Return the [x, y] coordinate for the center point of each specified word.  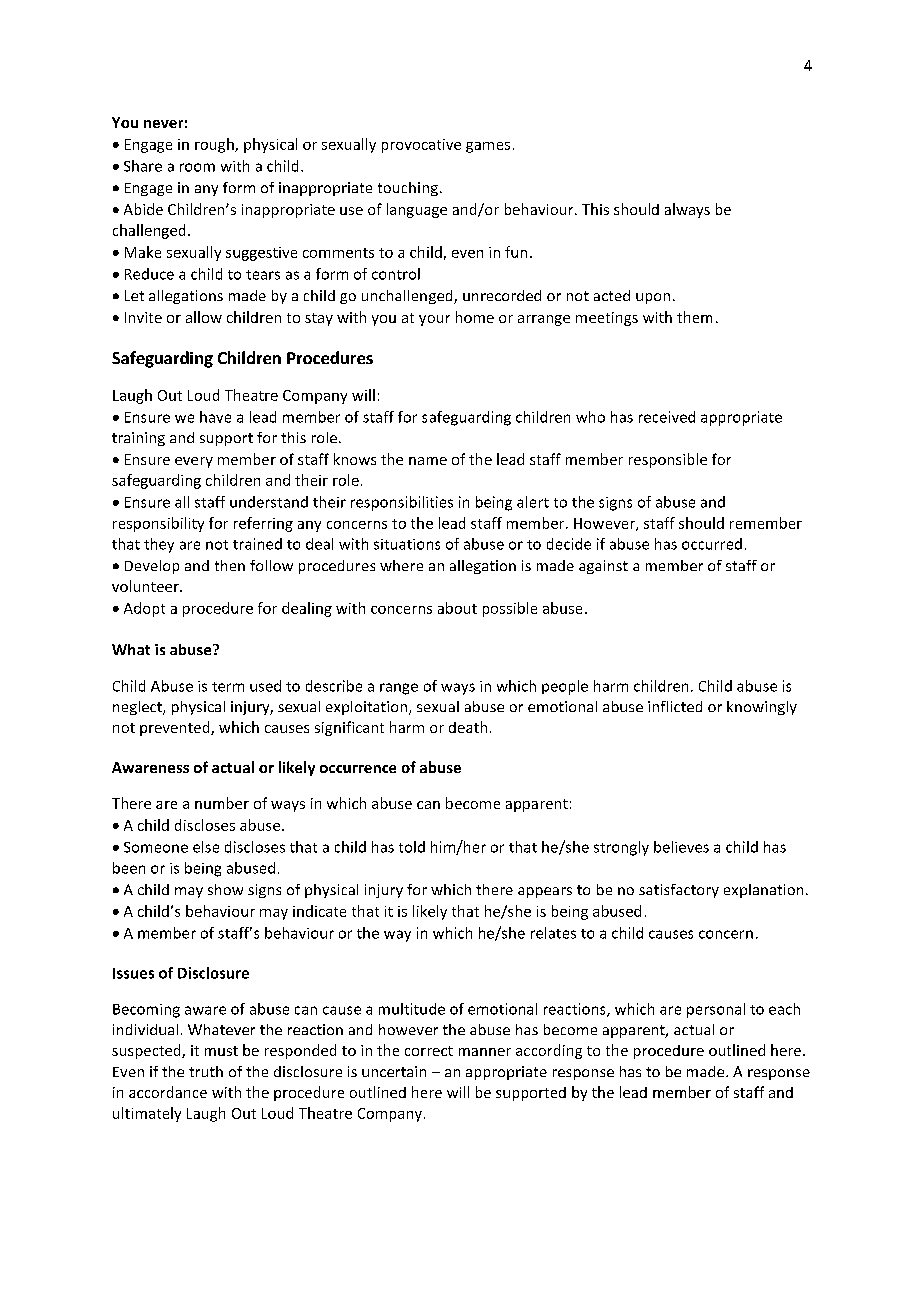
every [194, 462]
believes [681, 847]
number [222, 803]
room [197, 167]
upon [653, 298]
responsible [668, 460]
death [468, 727]
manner [485, 1052]
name [428, 461]
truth [206, 1071]
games [488, 147]
